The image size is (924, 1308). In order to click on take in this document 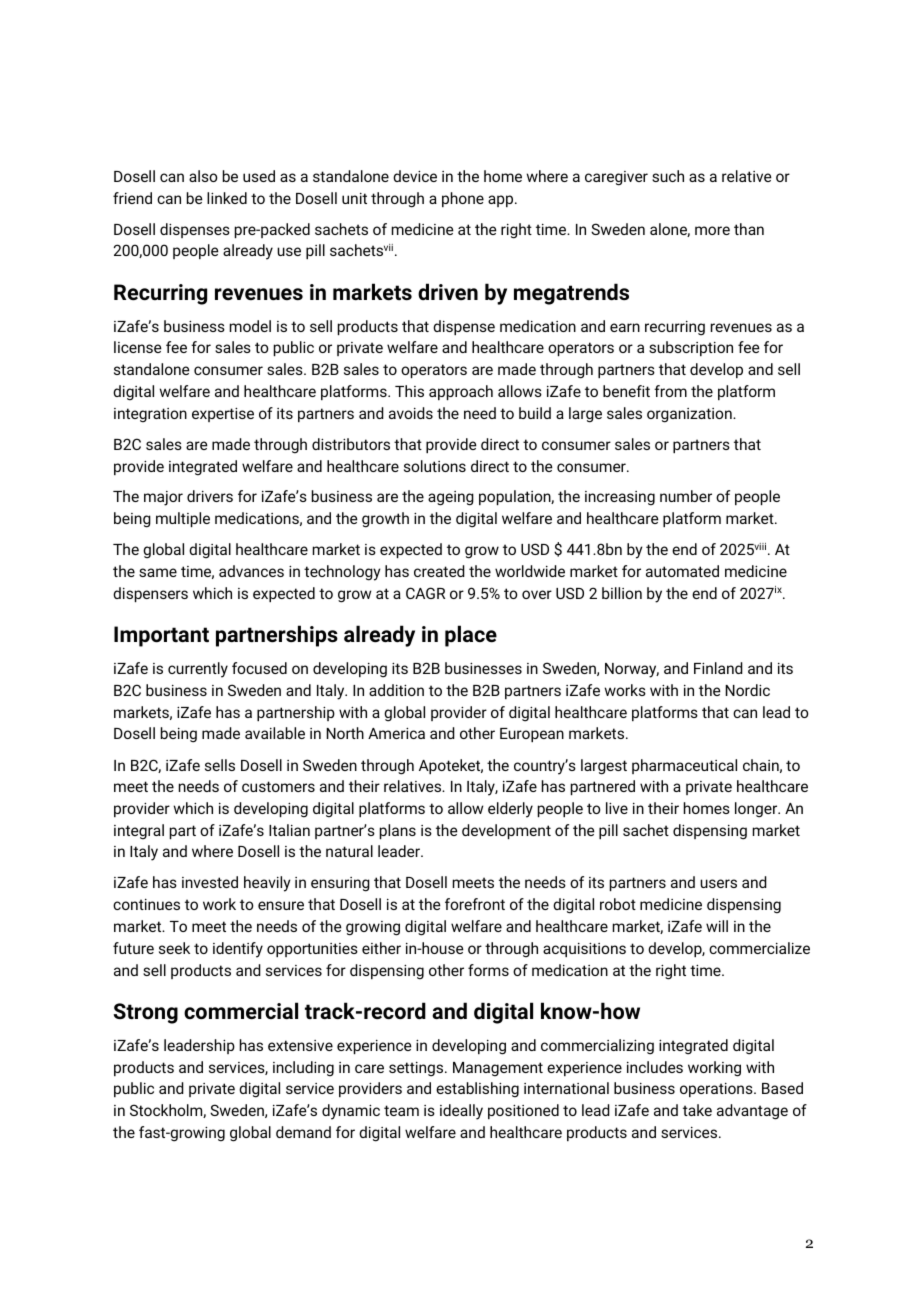, I will do `click(697, 1110)`.
